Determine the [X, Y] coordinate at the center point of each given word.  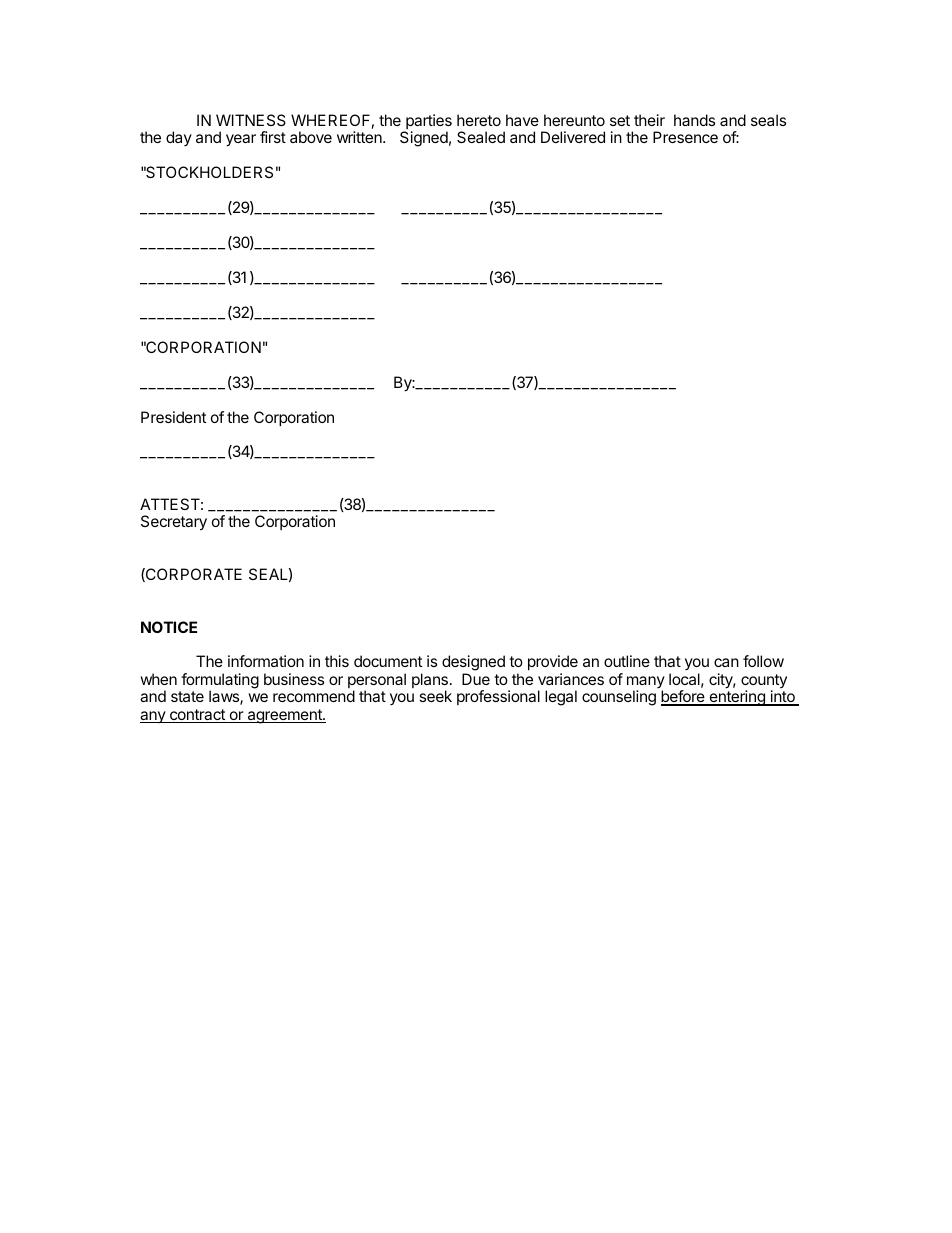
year [241, 140]
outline [627, 661]
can [726, 662]
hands [694, 120]
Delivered [573, 137]
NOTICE [169, 627]
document [388, 661]
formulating [220, 682]
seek [435, 696]
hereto [479, 120]
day [179, 138]
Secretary [174, 523]
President [173, 417]
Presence [685, 137]
